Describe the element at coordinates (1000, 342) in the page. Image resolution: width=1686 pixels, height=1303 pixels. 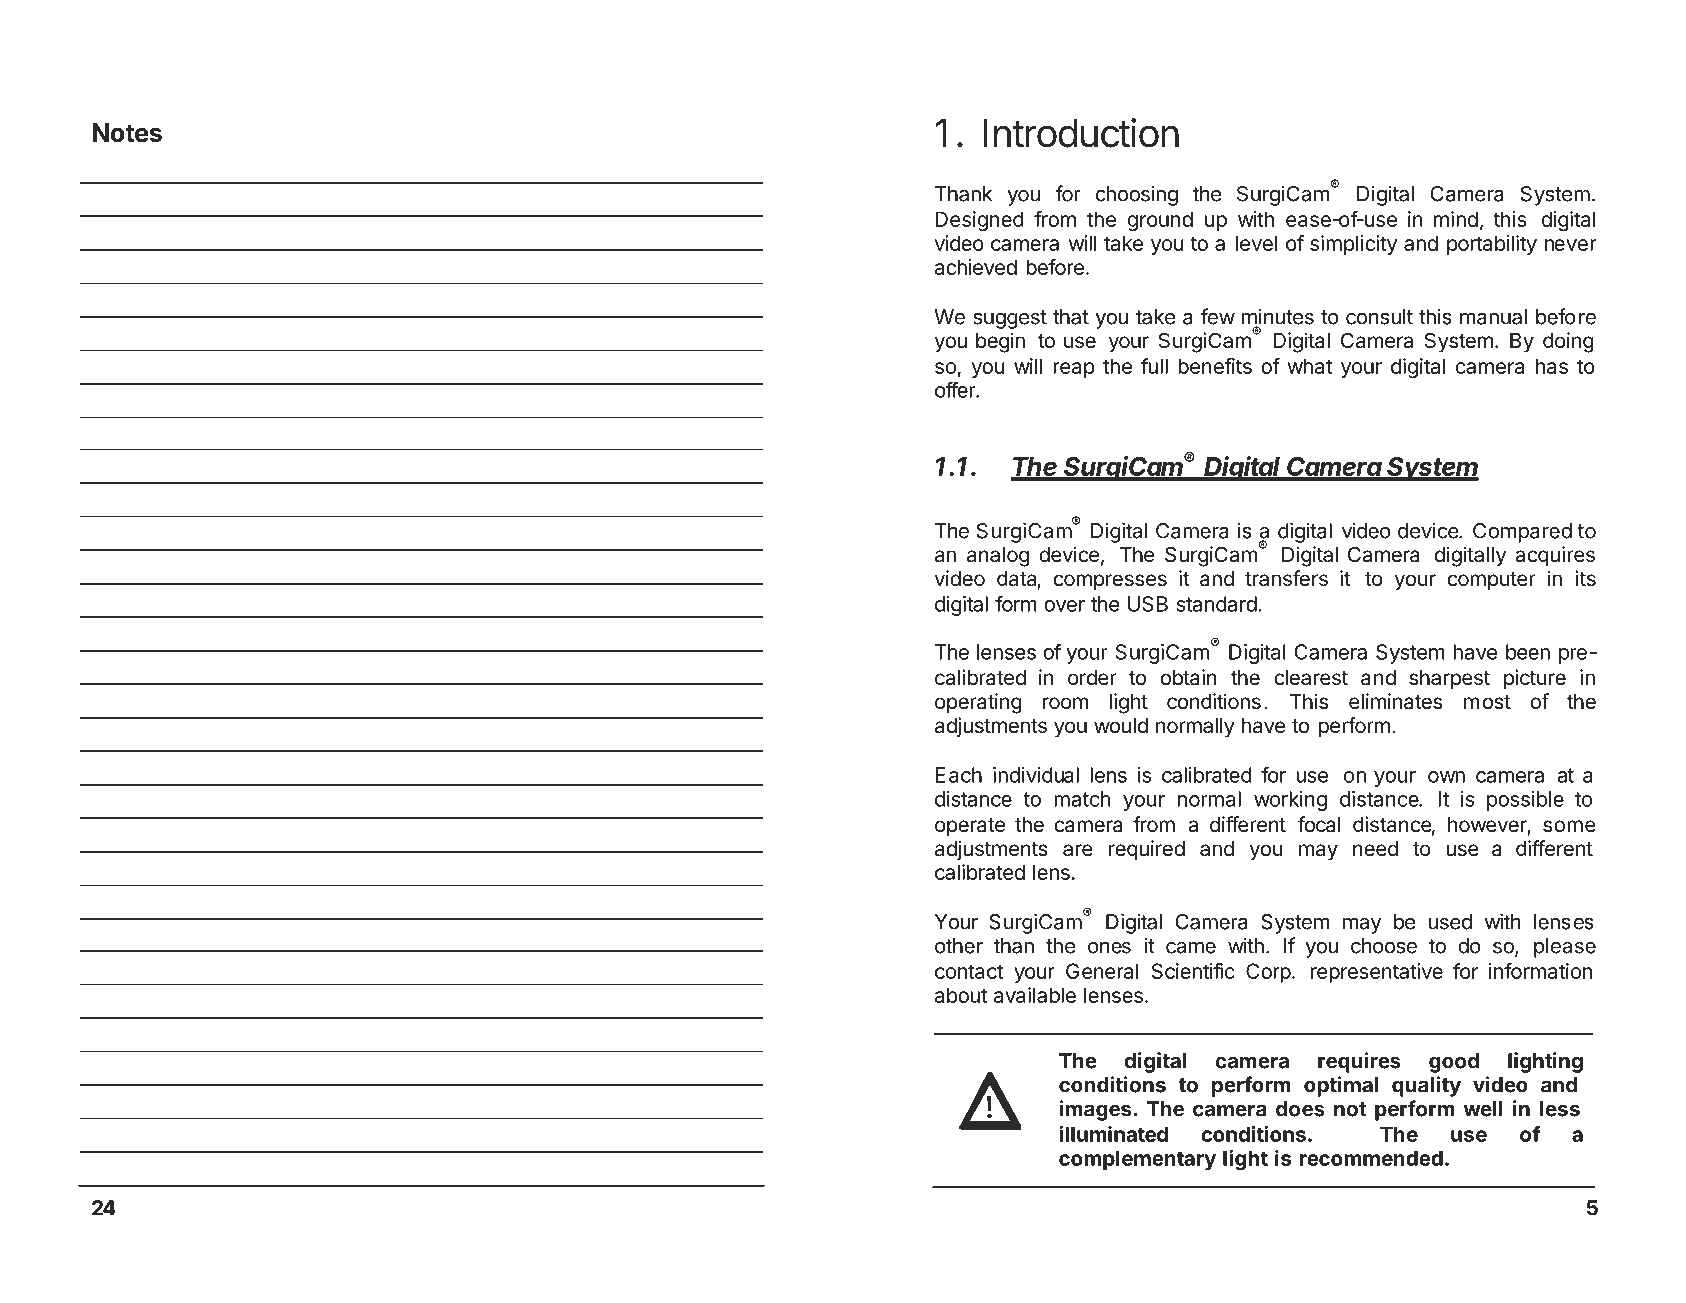
I see `begin` at that location.
